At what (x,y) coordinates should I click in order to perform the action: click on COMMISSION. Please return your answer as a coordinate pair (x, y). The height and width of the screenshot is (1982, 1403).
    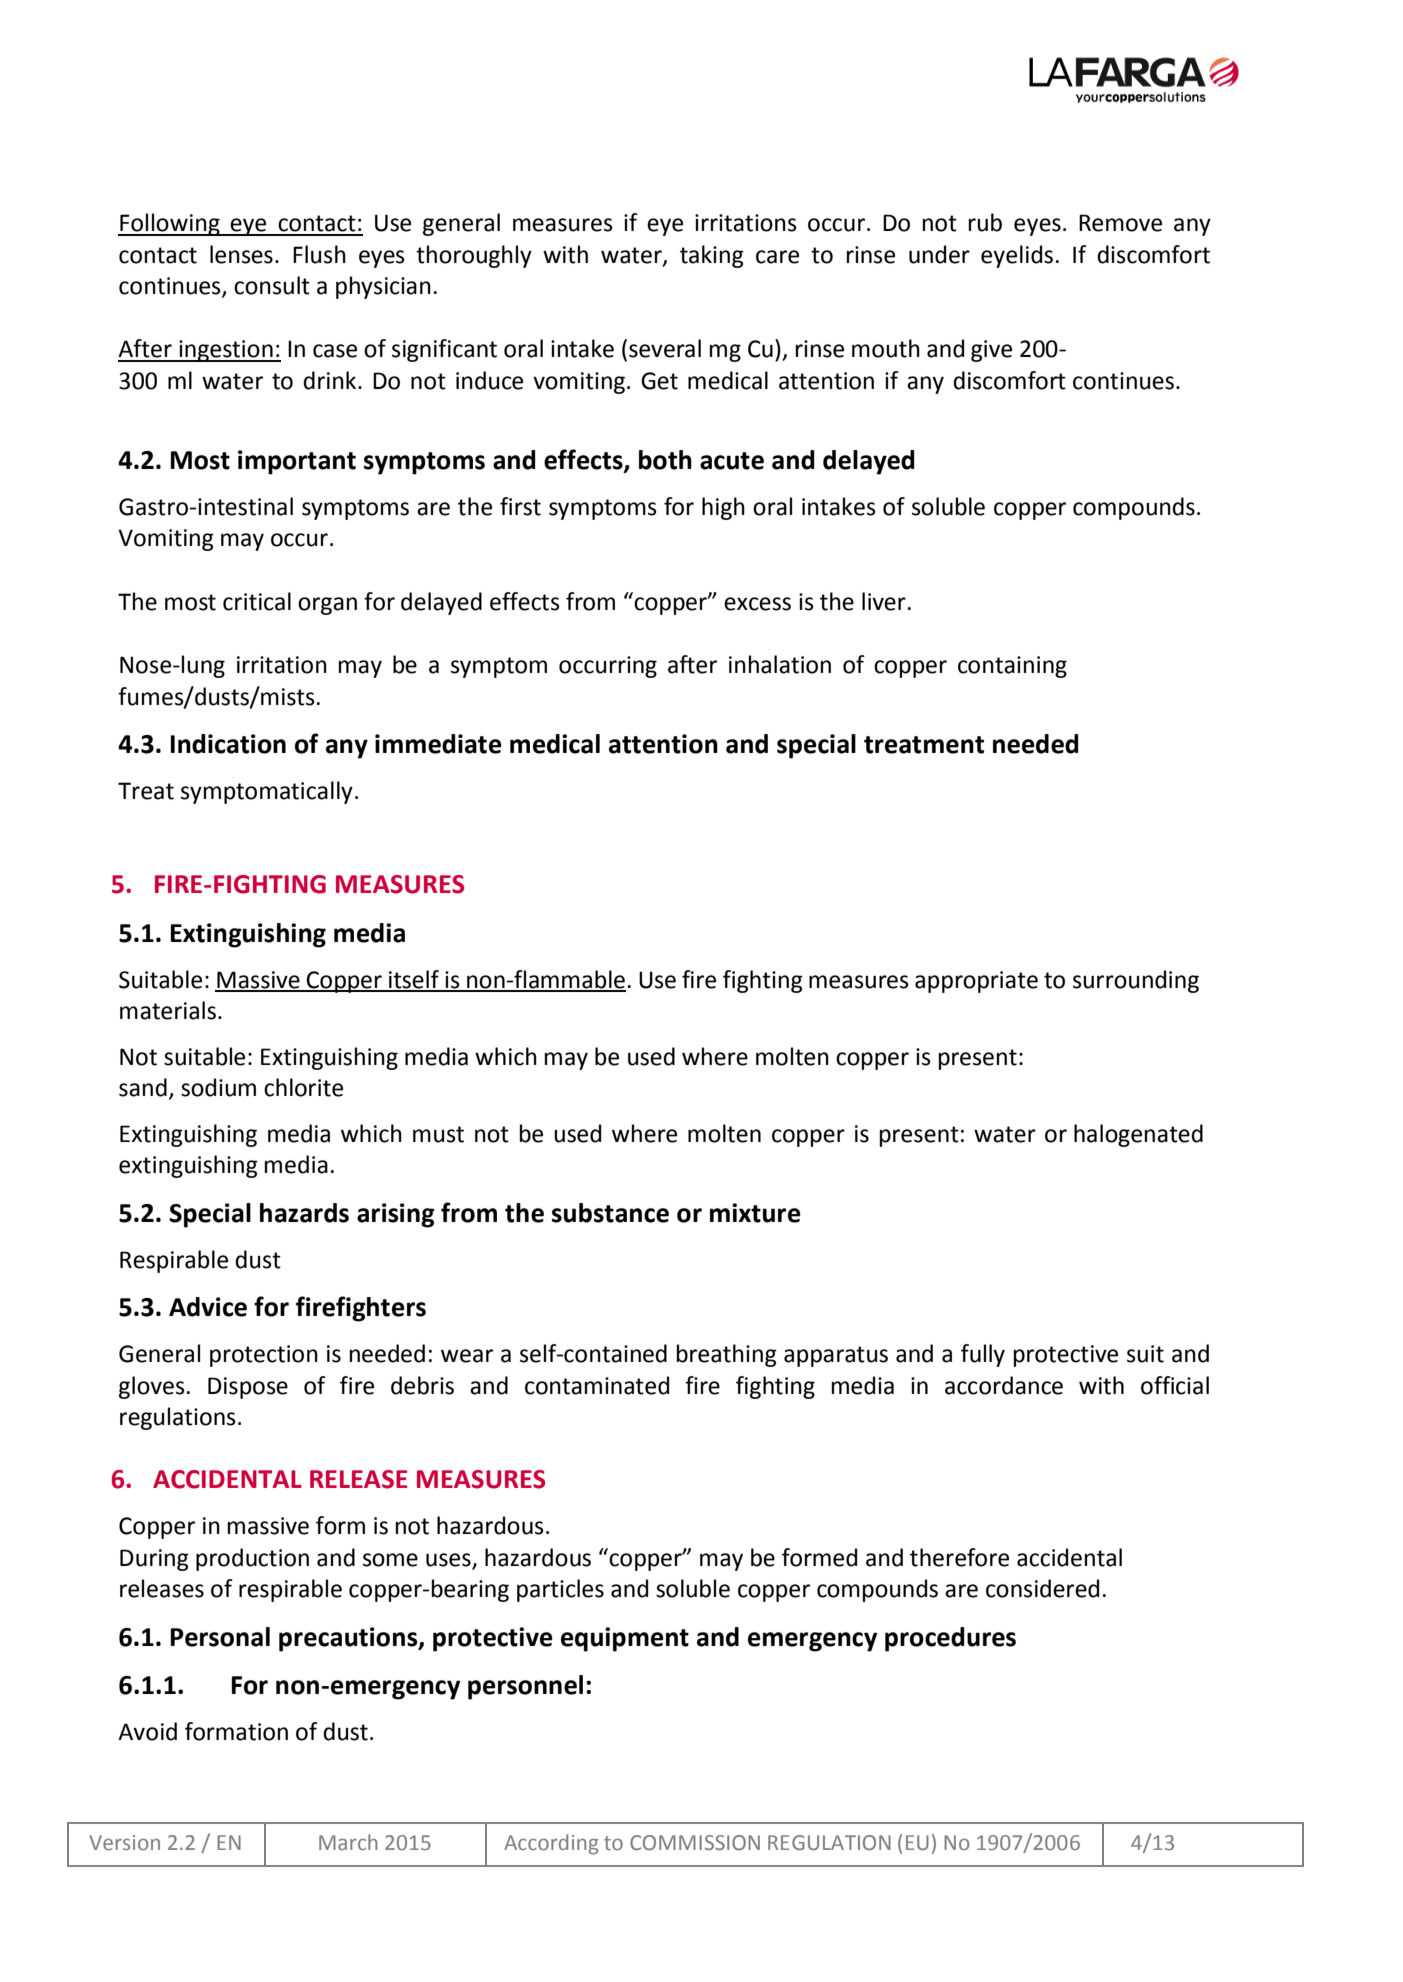
    Looking at the image, I should click on (695, 1842).
